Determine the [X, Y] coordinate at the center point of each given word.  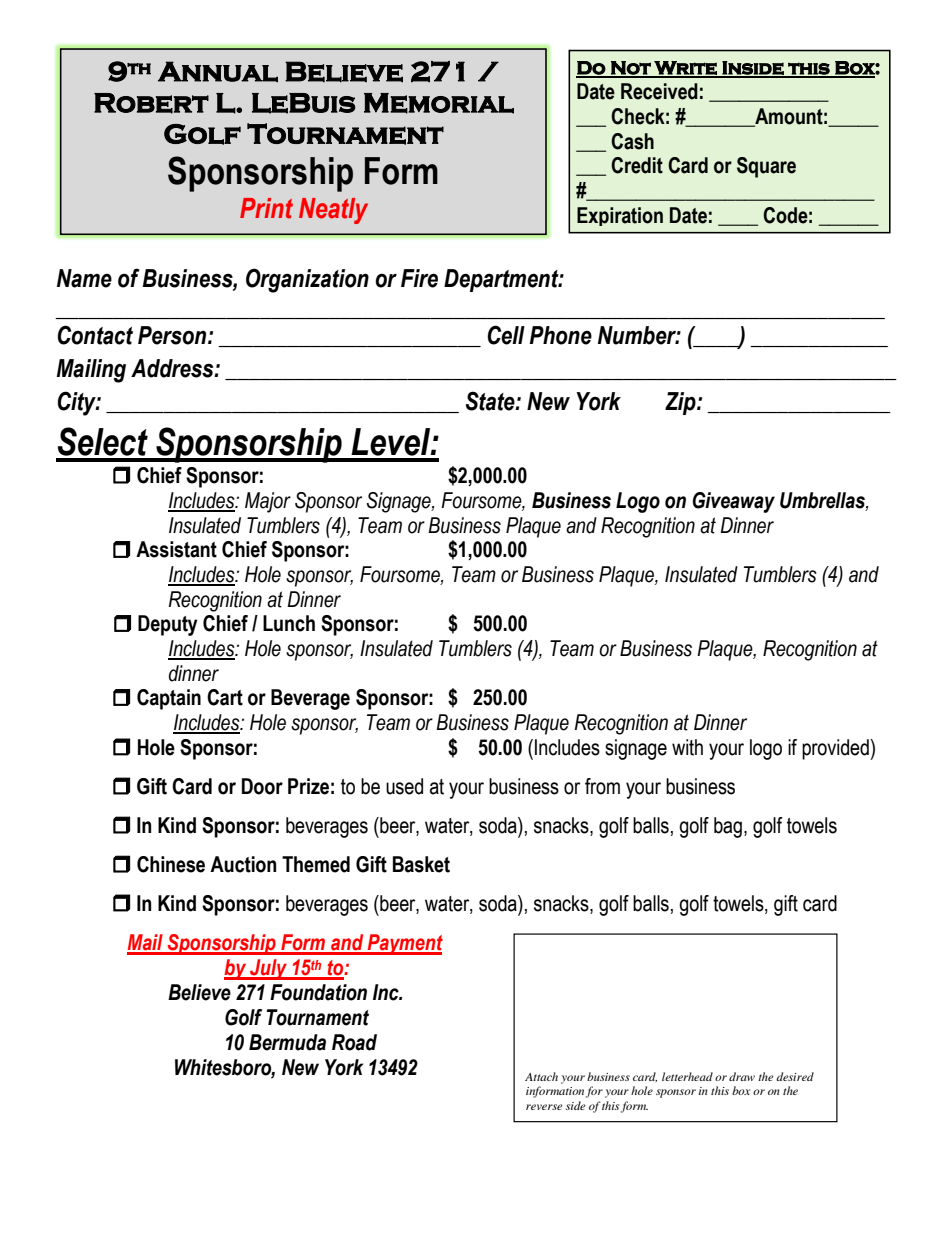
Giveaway [734, 502]
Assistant [176, 549]
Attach [541, 1076]
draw [742, 1076]
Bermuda [287, 1042]
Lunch [289, 623]
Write [685, 69]
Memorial [439, 103]
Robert [151, 103]
